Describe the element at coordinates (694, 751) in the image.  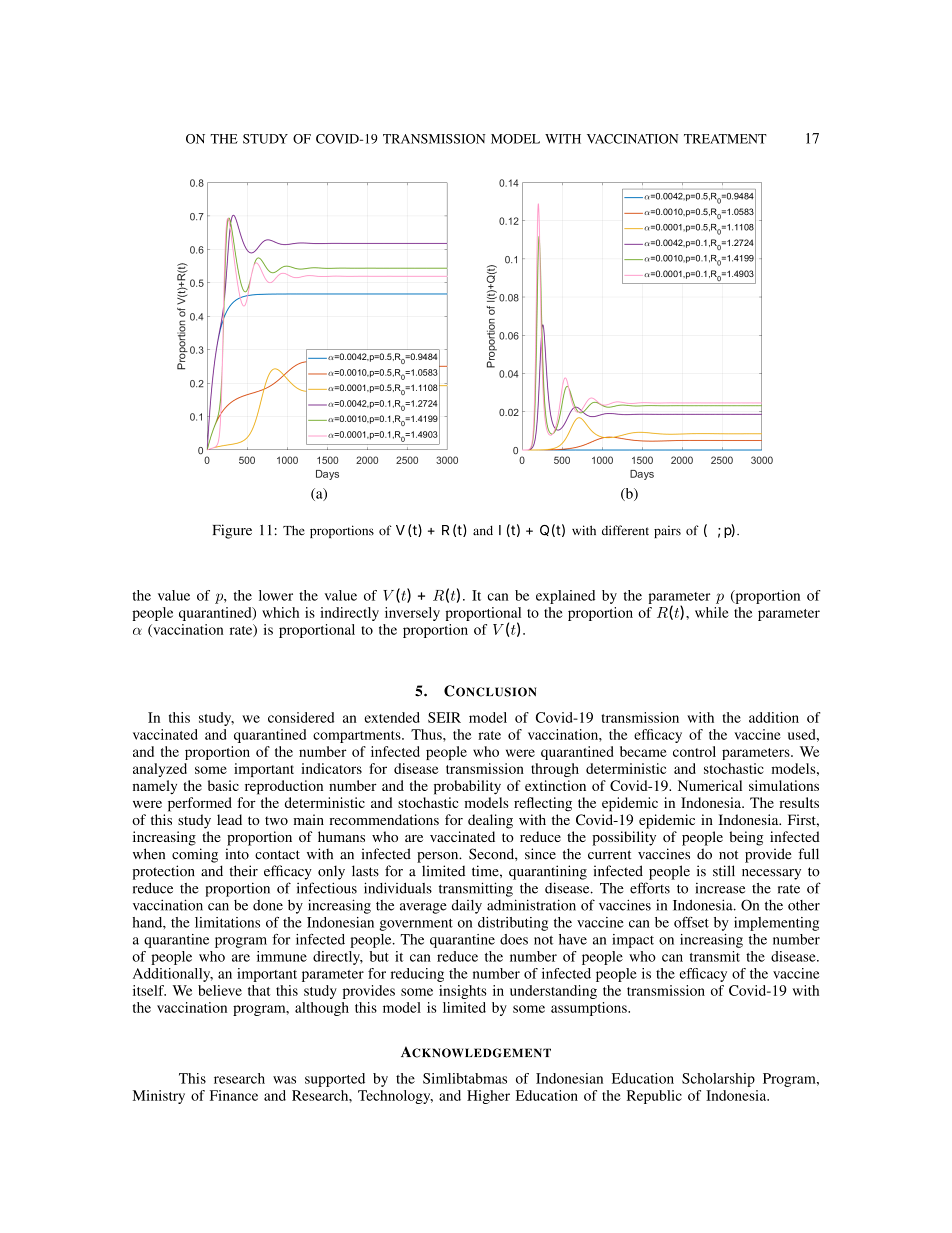
I see `control` at that location.
